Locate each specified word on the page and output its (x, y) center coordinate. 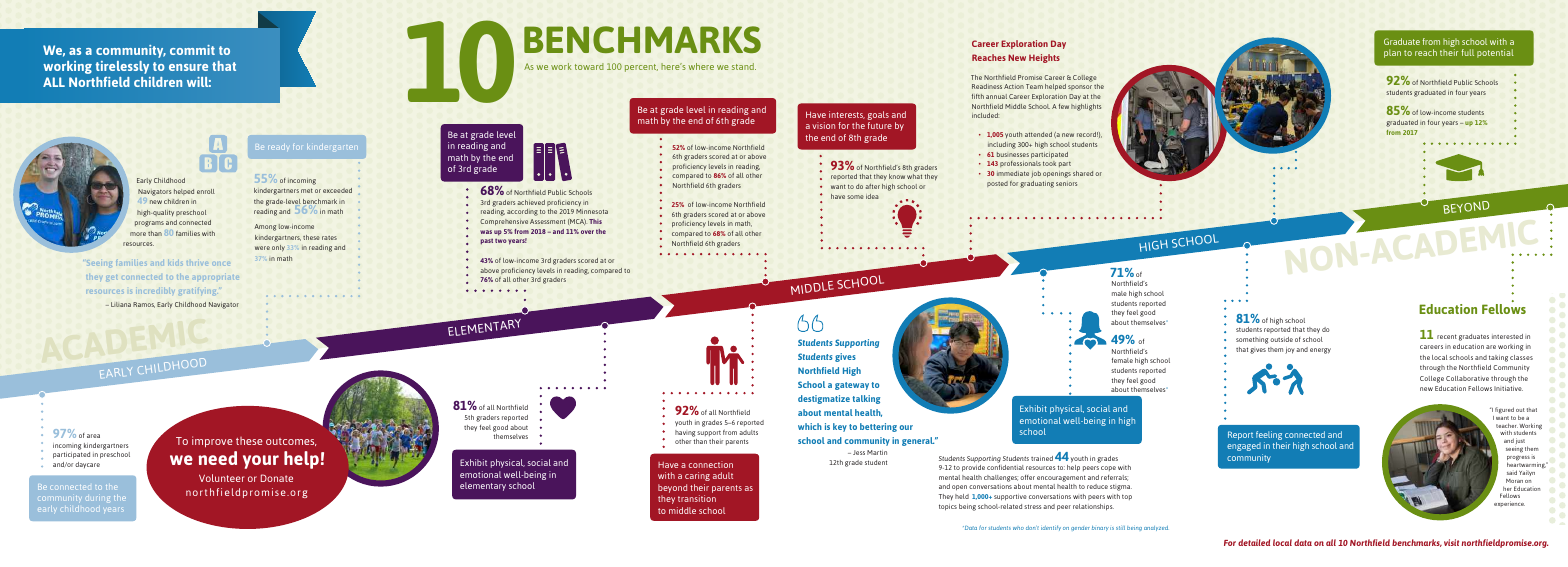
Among (265, 227)
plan (1392, 53)
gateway (852, 386)
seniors (1066, 184)
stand (744, 66)
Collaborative (1467, 378)
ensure (188, 67)
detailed (1254, 542)
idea (872, 196)
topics (948, 507)
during (98, 498)
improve (212, 441)
